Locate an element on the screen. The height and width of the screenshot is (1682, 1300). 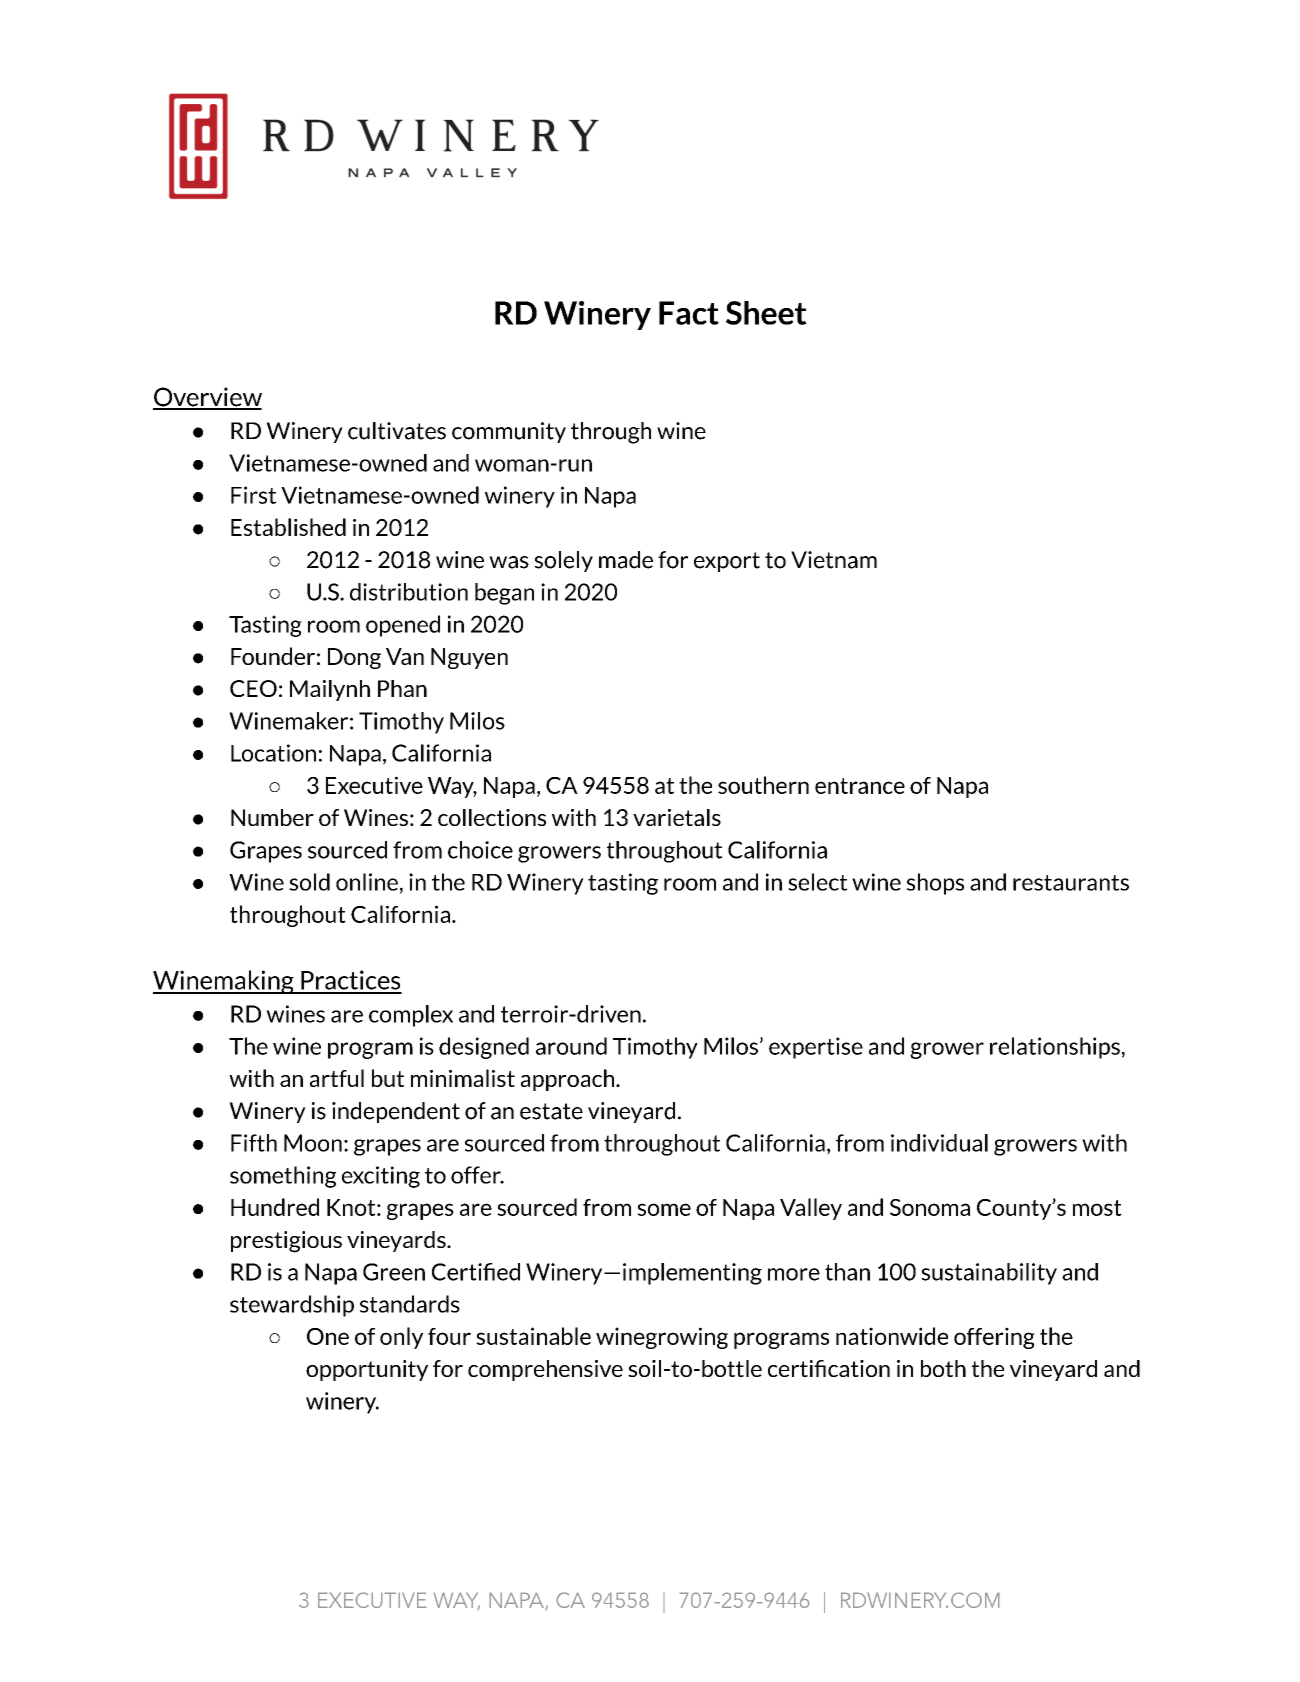
select is located at coordinates (817, 882).
